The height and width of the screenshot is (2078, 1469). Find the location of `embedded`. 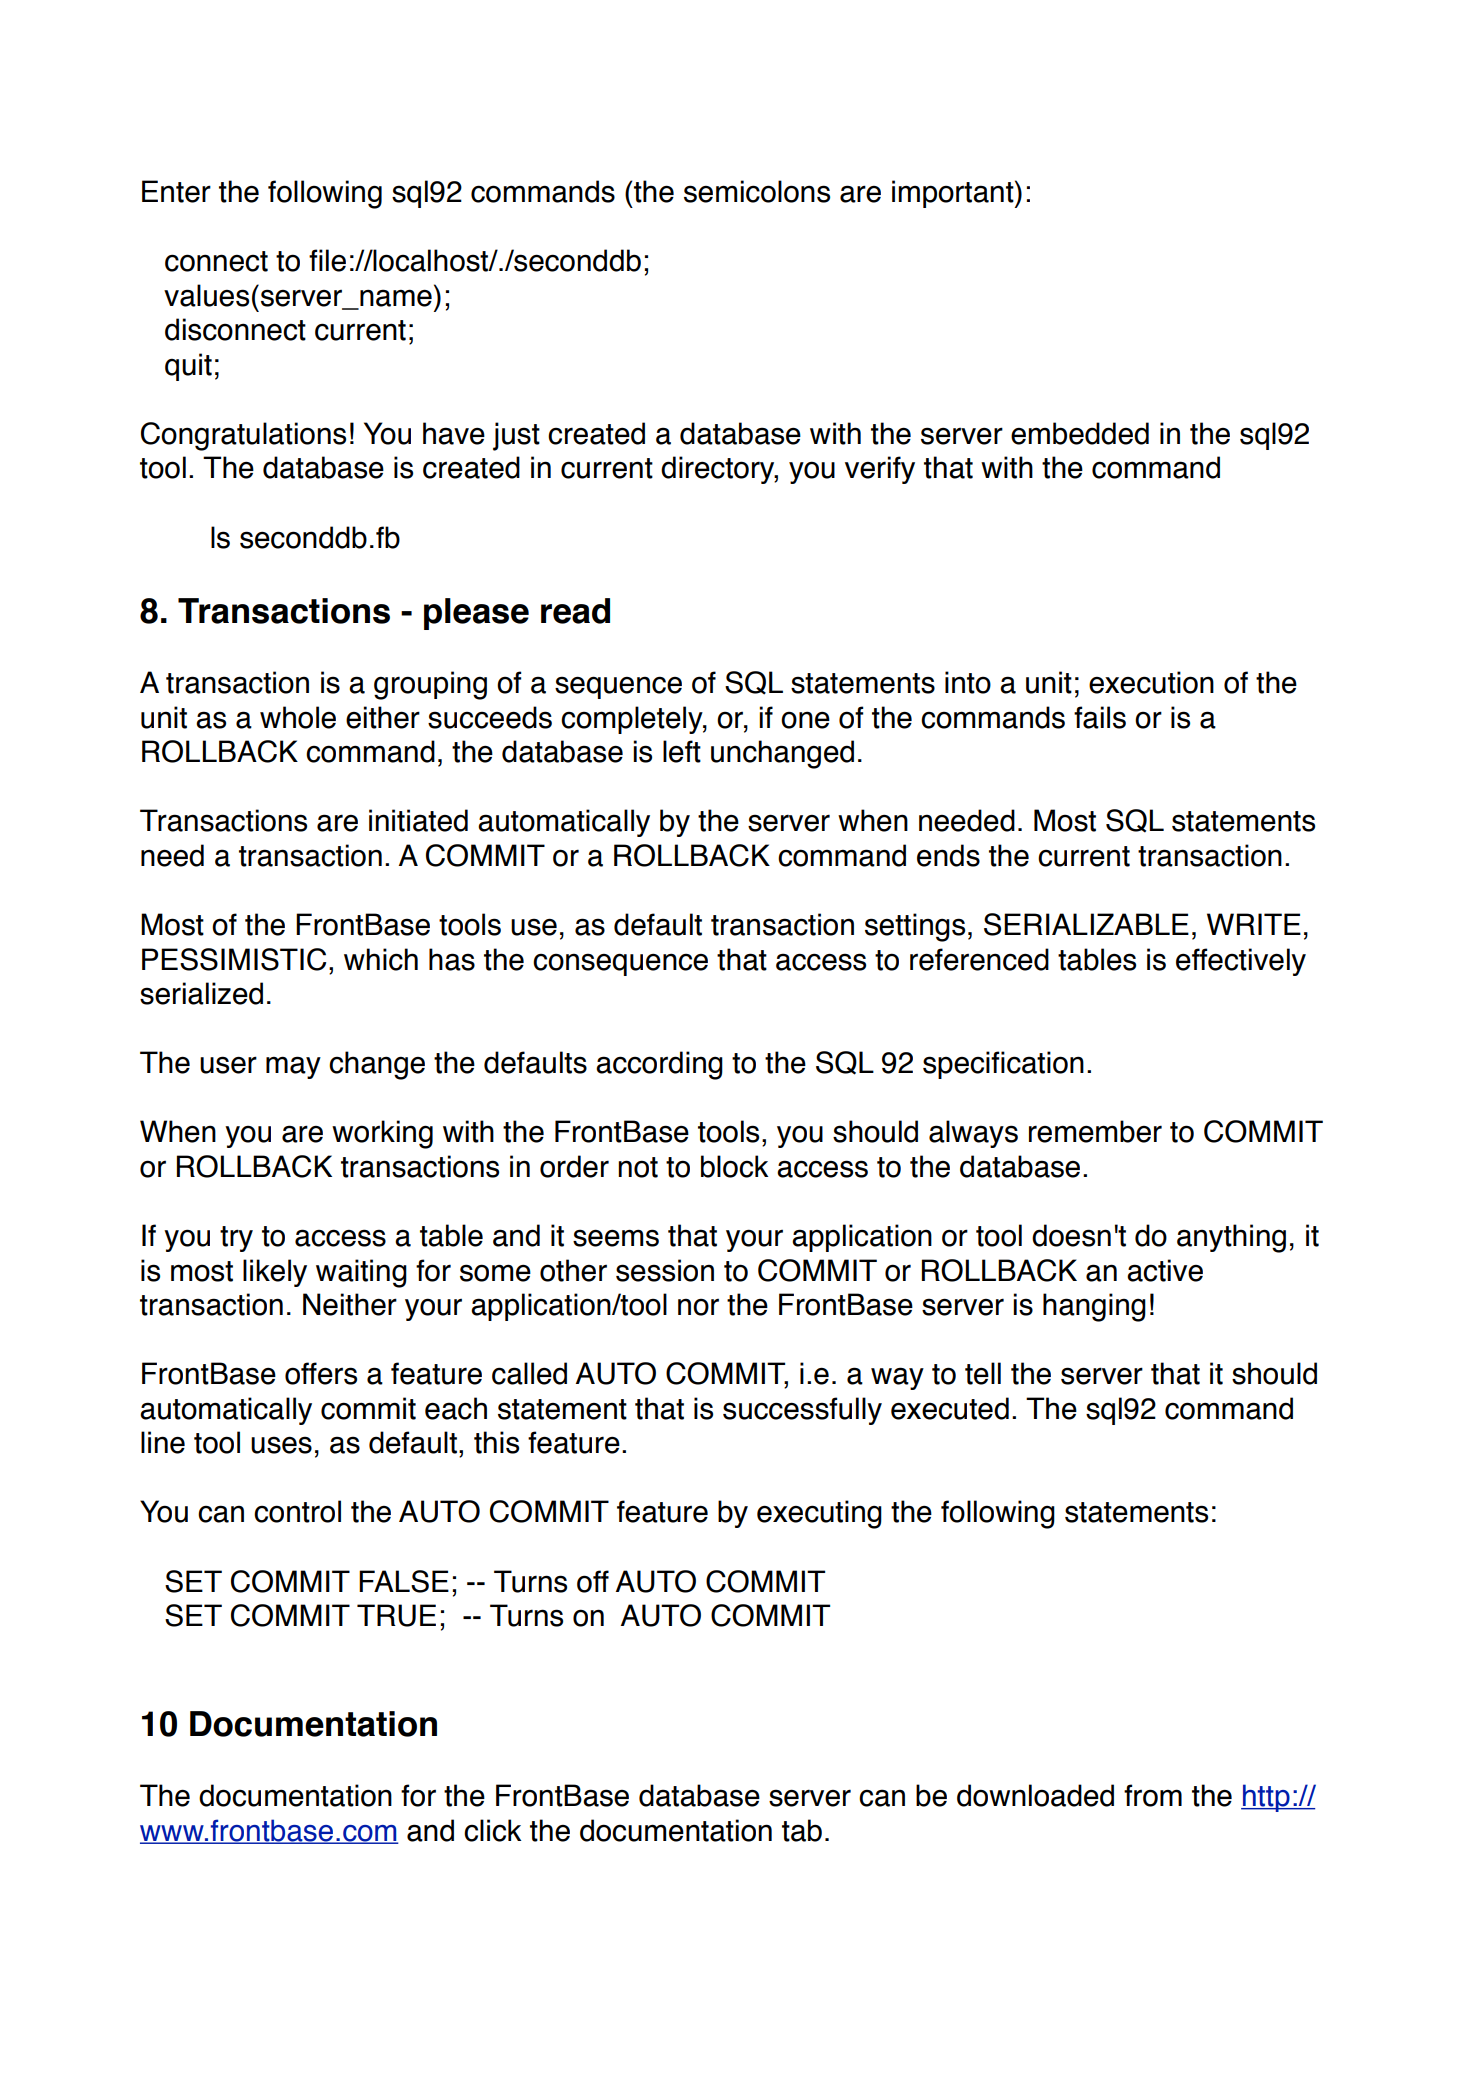

embedded is located at coordinates (1080, 433).
